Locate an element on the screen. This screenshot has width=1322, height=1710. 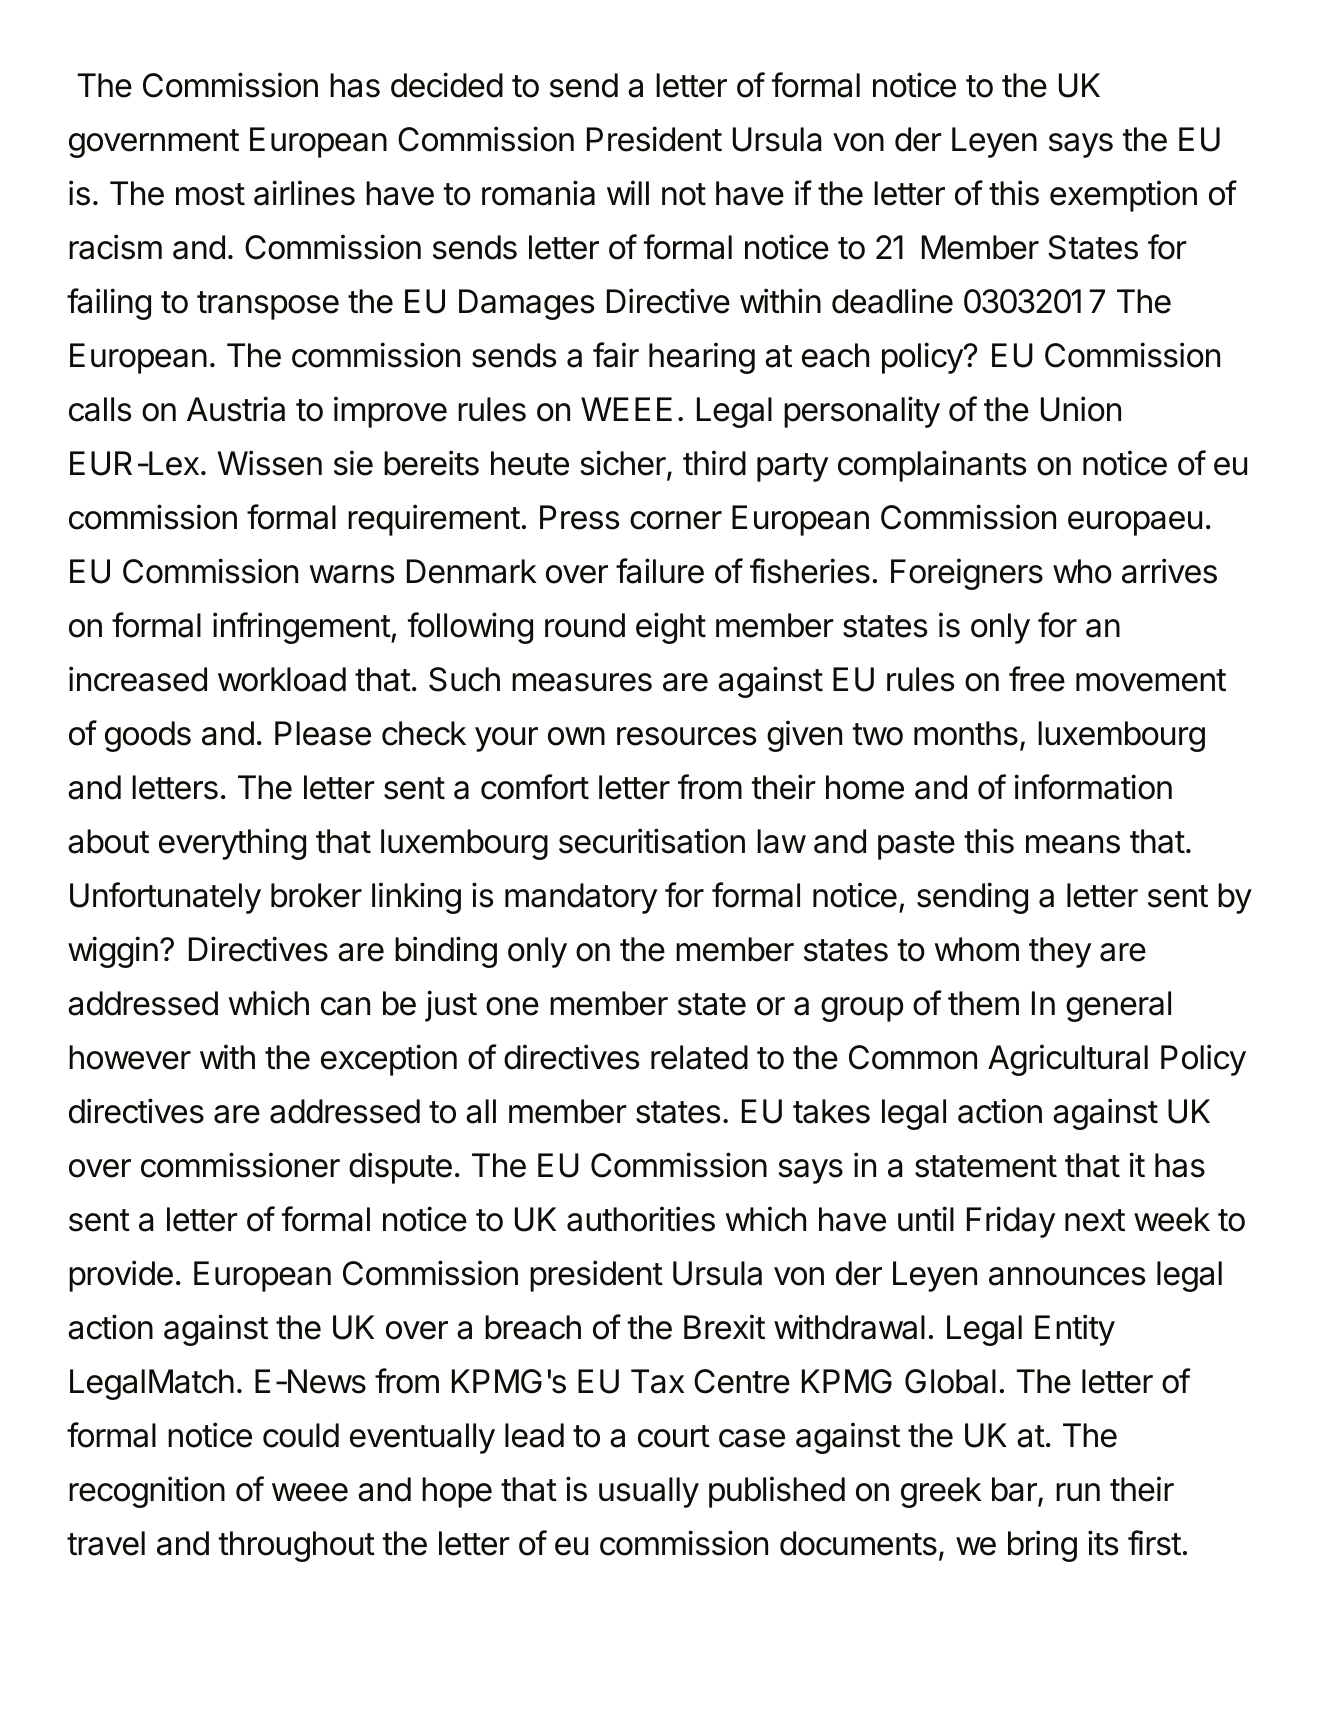
infringement is located at coordinates (302, 628).
